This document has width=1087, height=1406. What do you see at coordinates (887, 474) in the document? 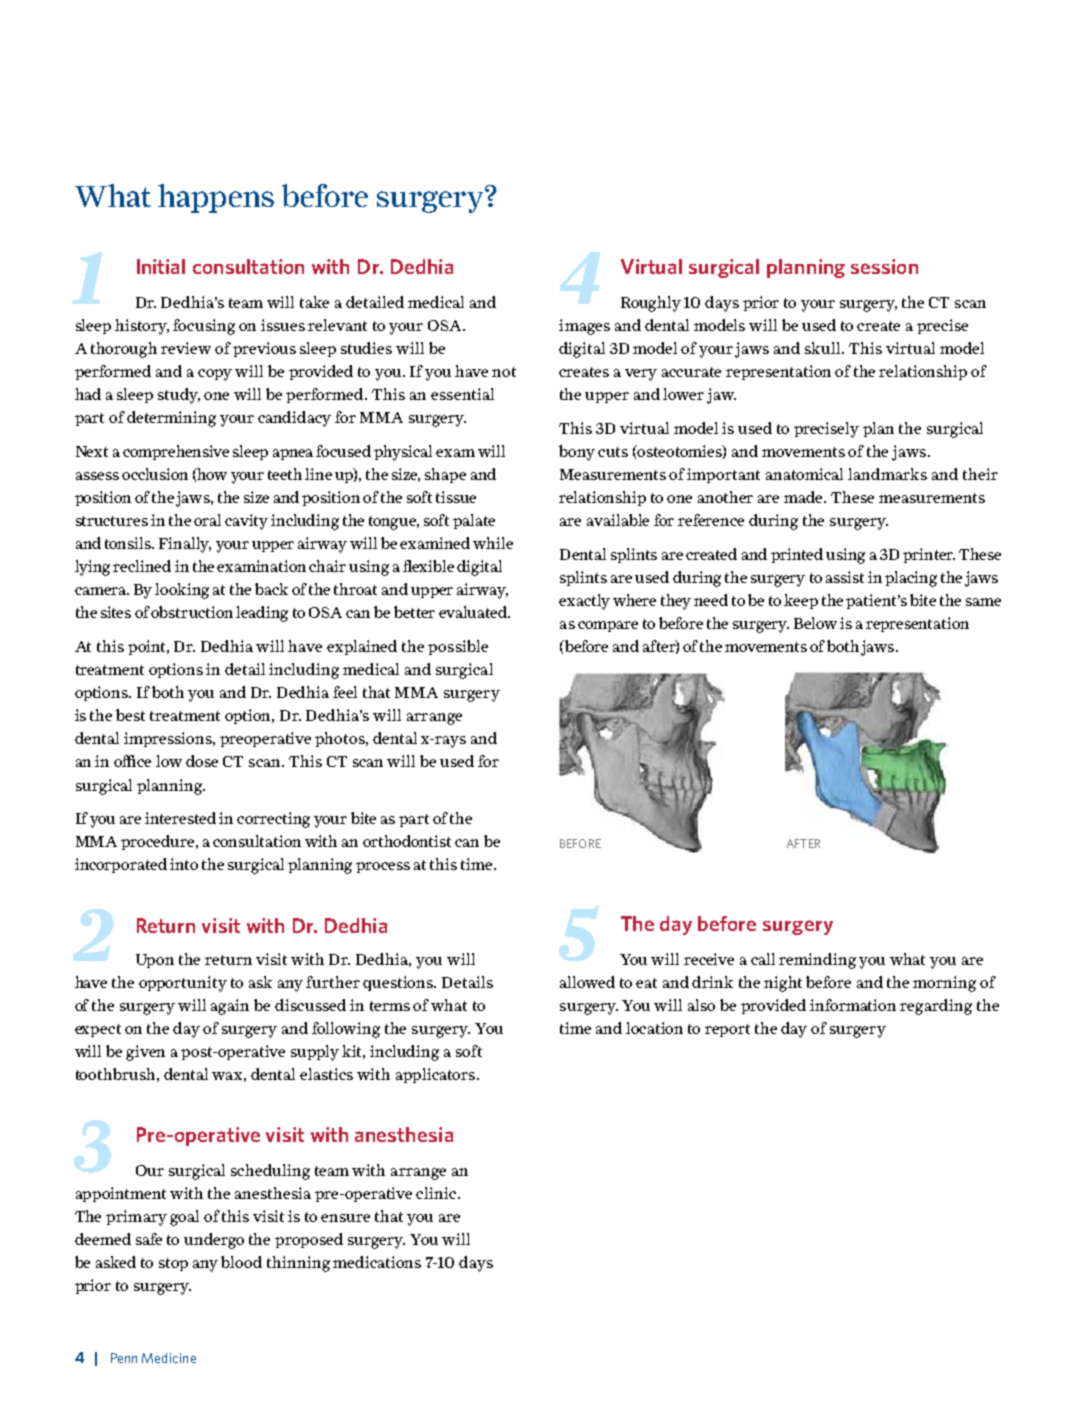
I see `landmarks` at bounding box center [887, 474].
